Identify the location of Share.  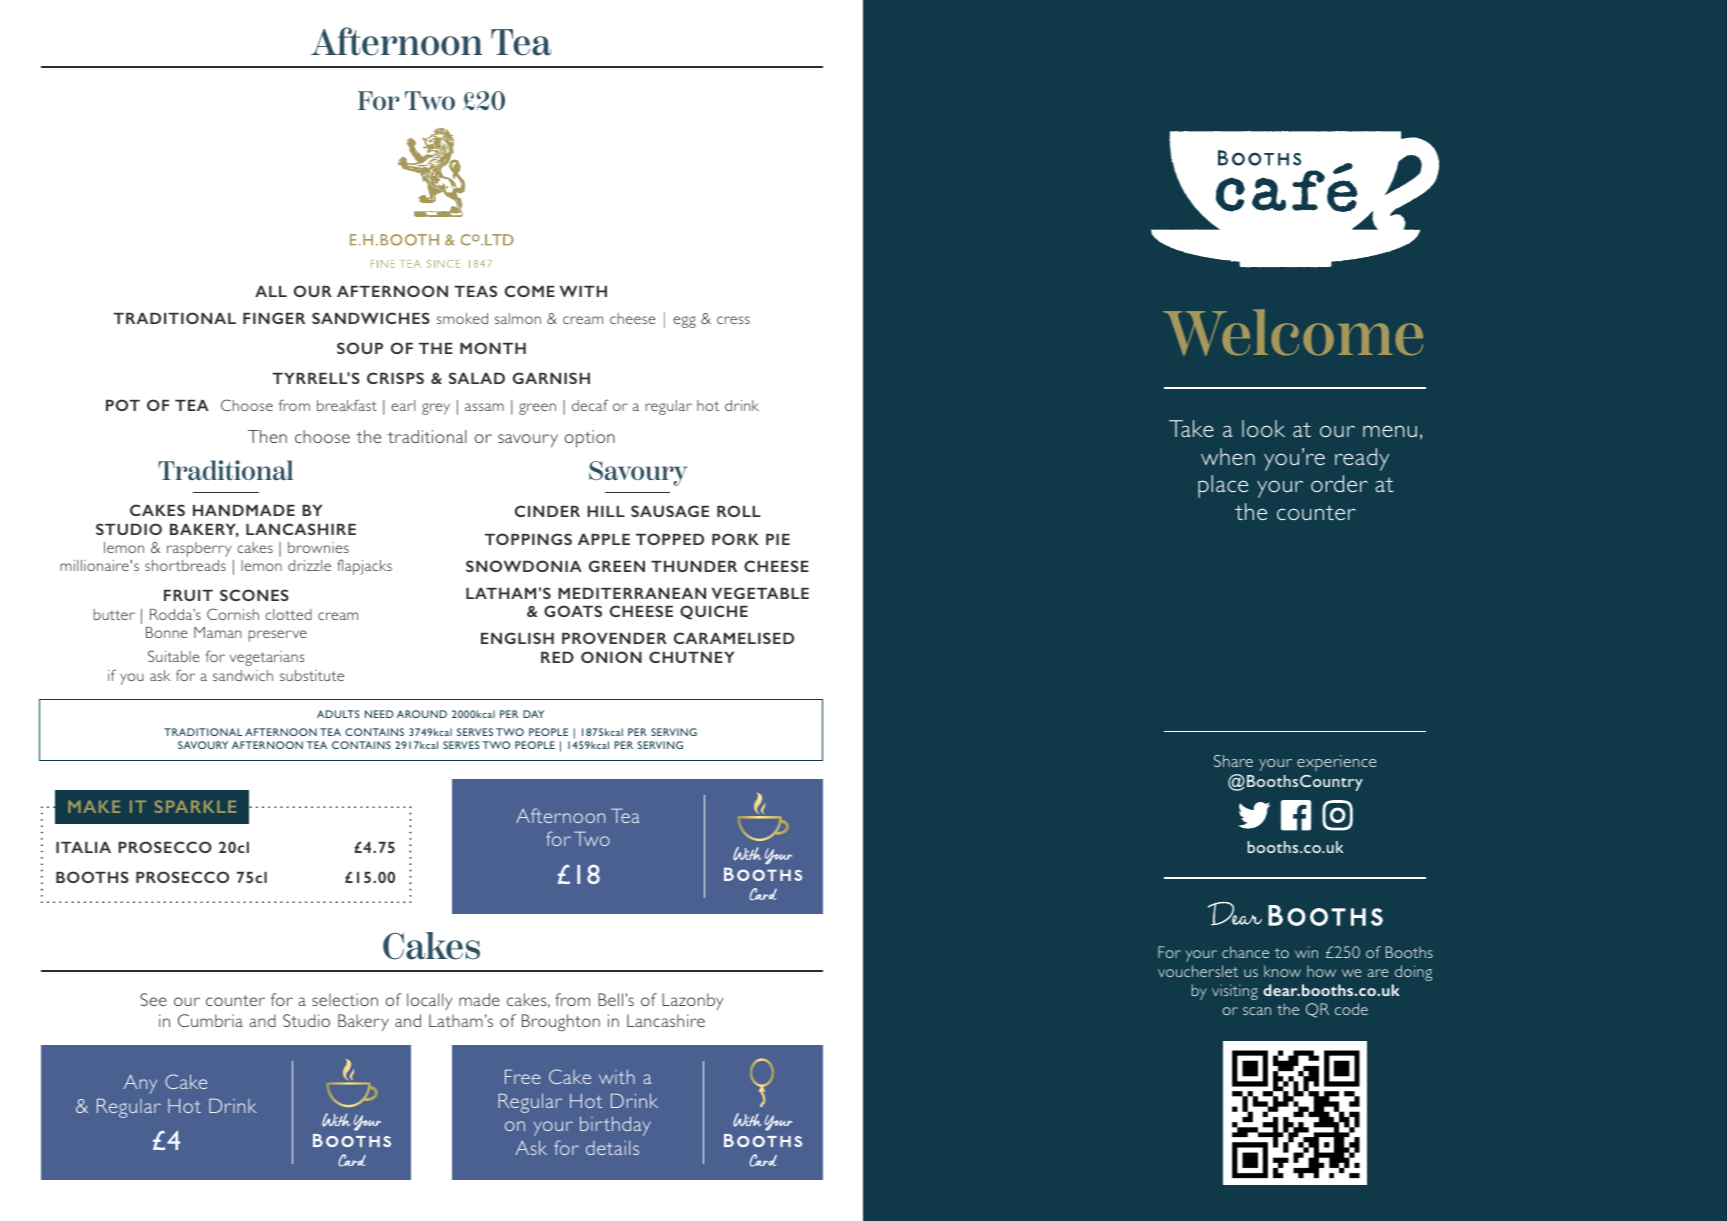
(1233, 761).
